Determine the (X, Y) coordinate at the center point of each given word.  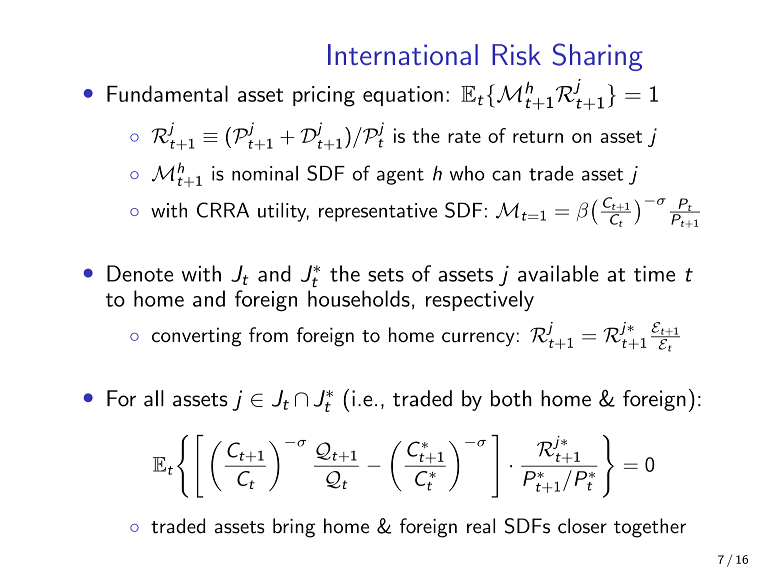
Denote (140, 273)
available (558, 273)
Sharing (598, 57)
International (403, 54)
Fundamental (167, 93)
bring (294, 528)
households (359, 298)
